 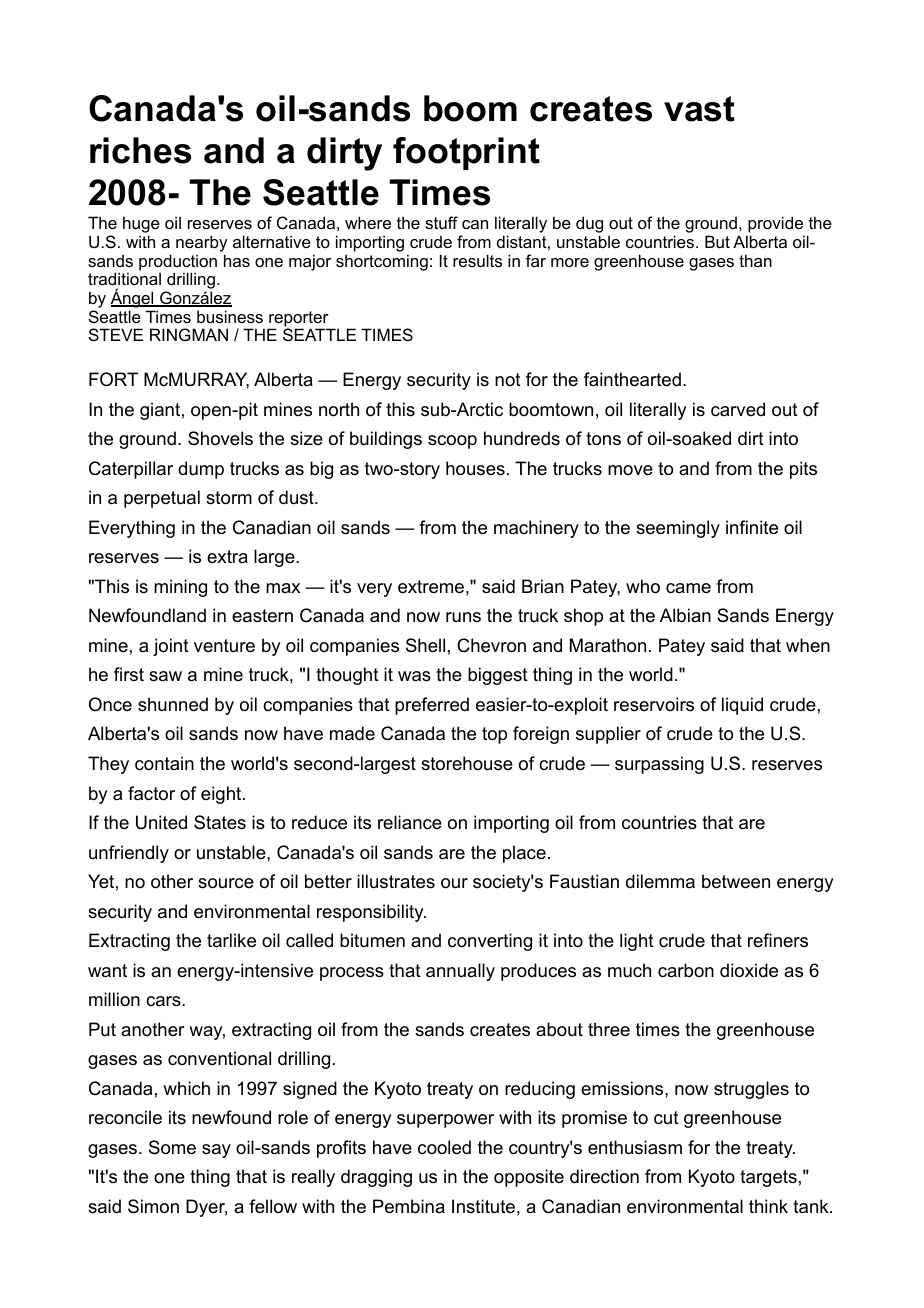 I want to click on vast, so click(x=699, y=109).
